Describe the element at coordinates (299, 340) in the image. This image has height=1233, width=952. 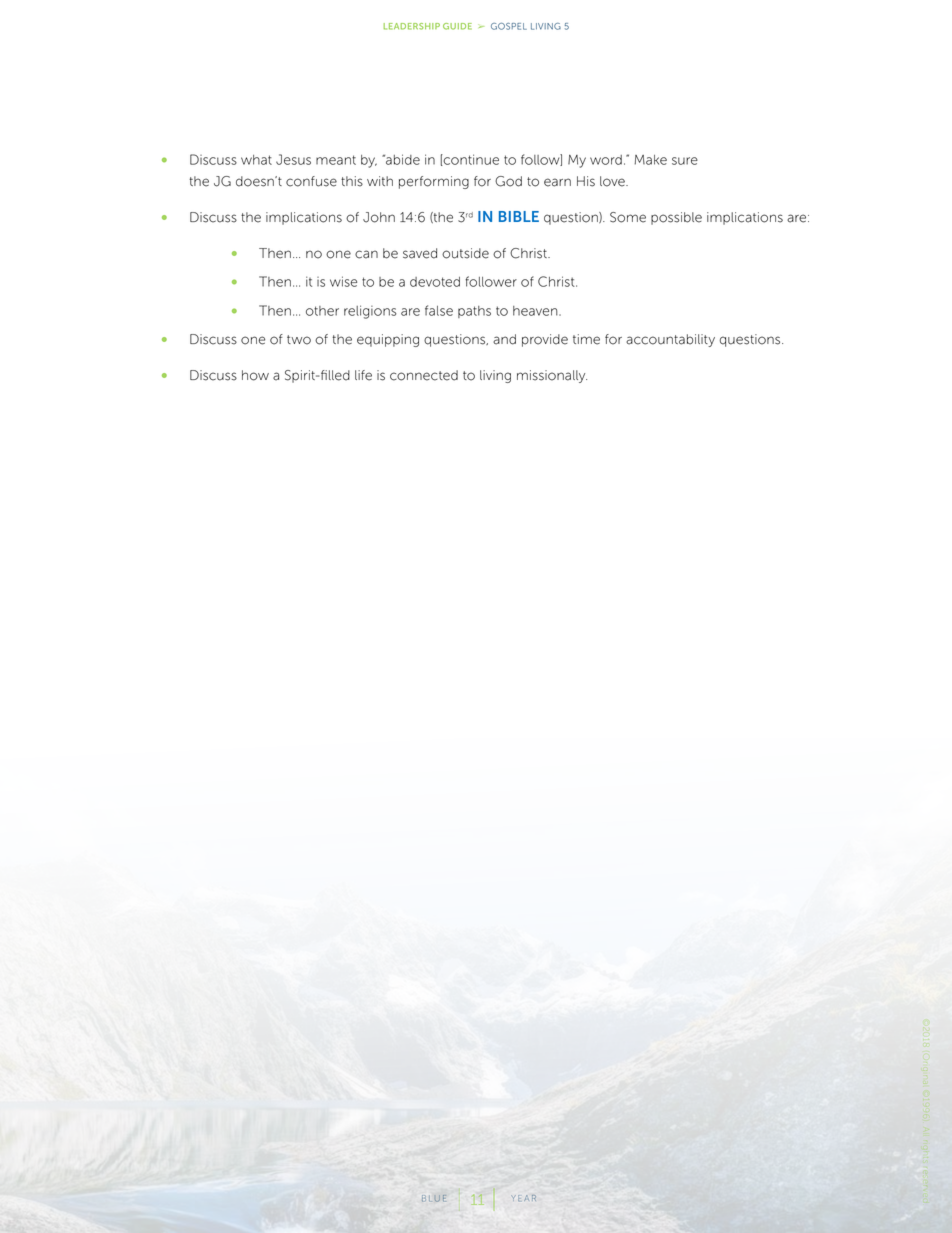
I see `two` at that location.
